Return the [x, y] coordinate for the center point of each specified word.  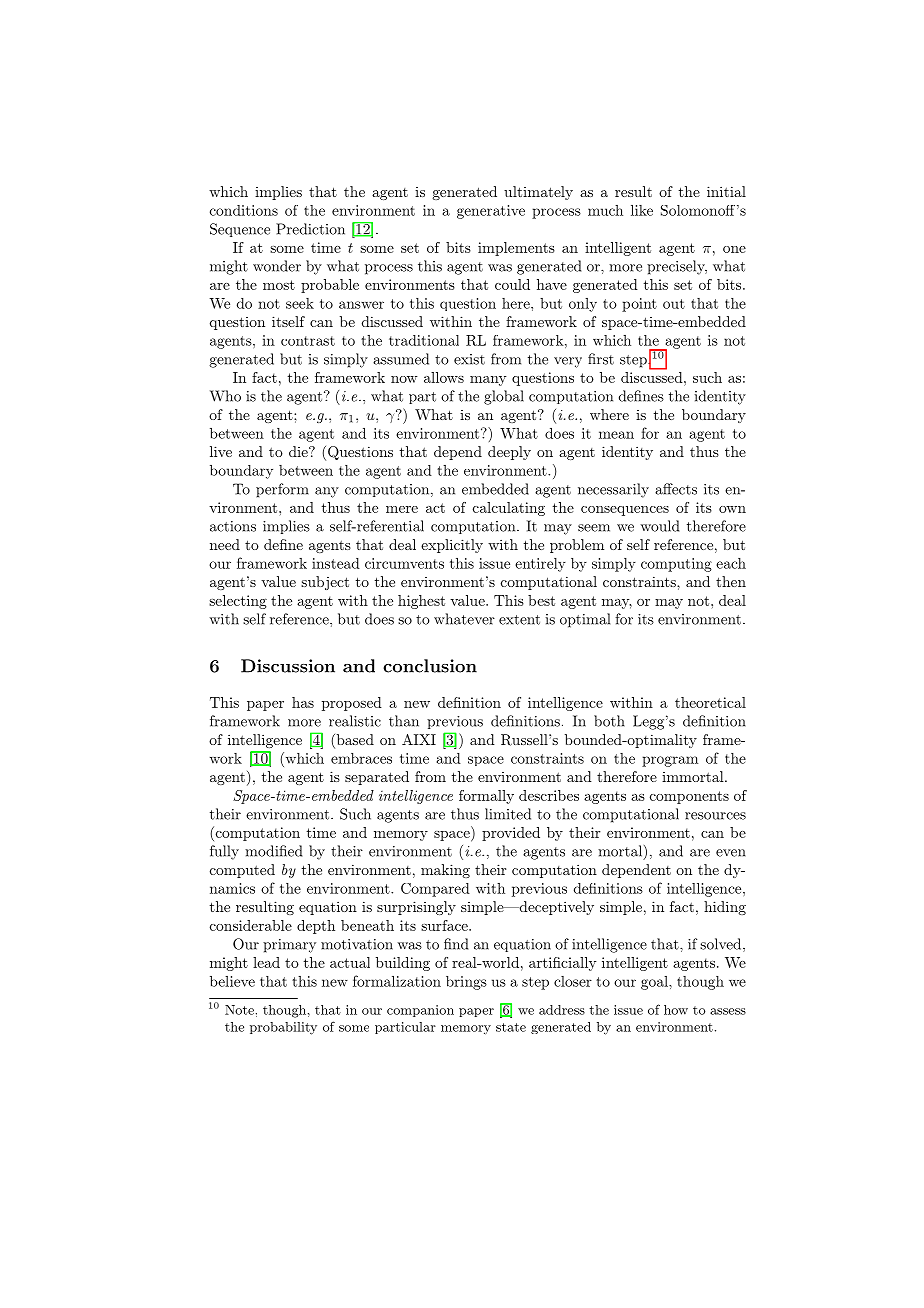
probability [283, 1028]
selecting [238, 602]
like [642, 210]
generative [491, 212]
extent [519, 620]
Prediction [310, 229]
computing [676, 565]
